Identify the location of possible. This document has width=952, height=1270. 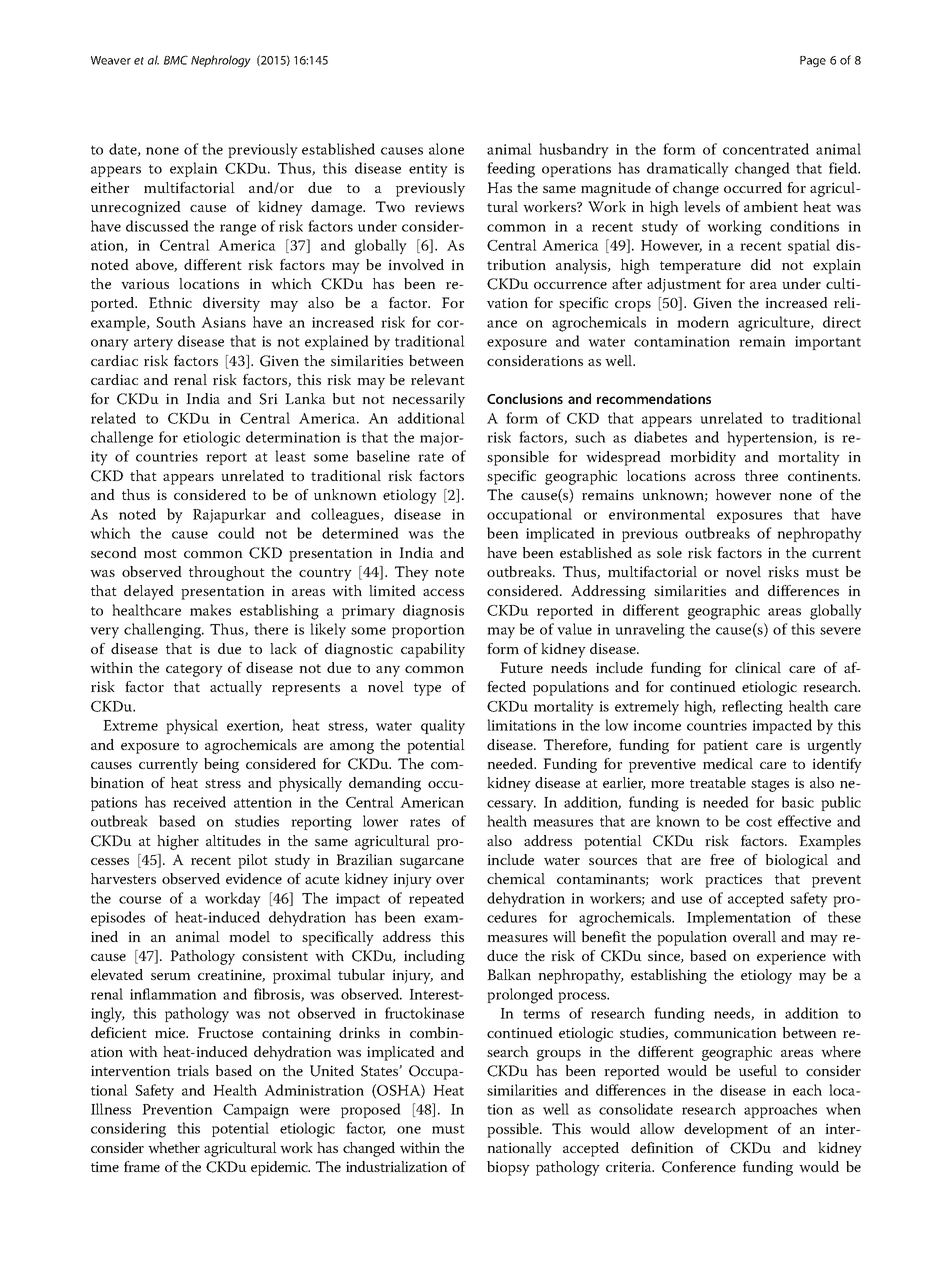
(514, 1130).
